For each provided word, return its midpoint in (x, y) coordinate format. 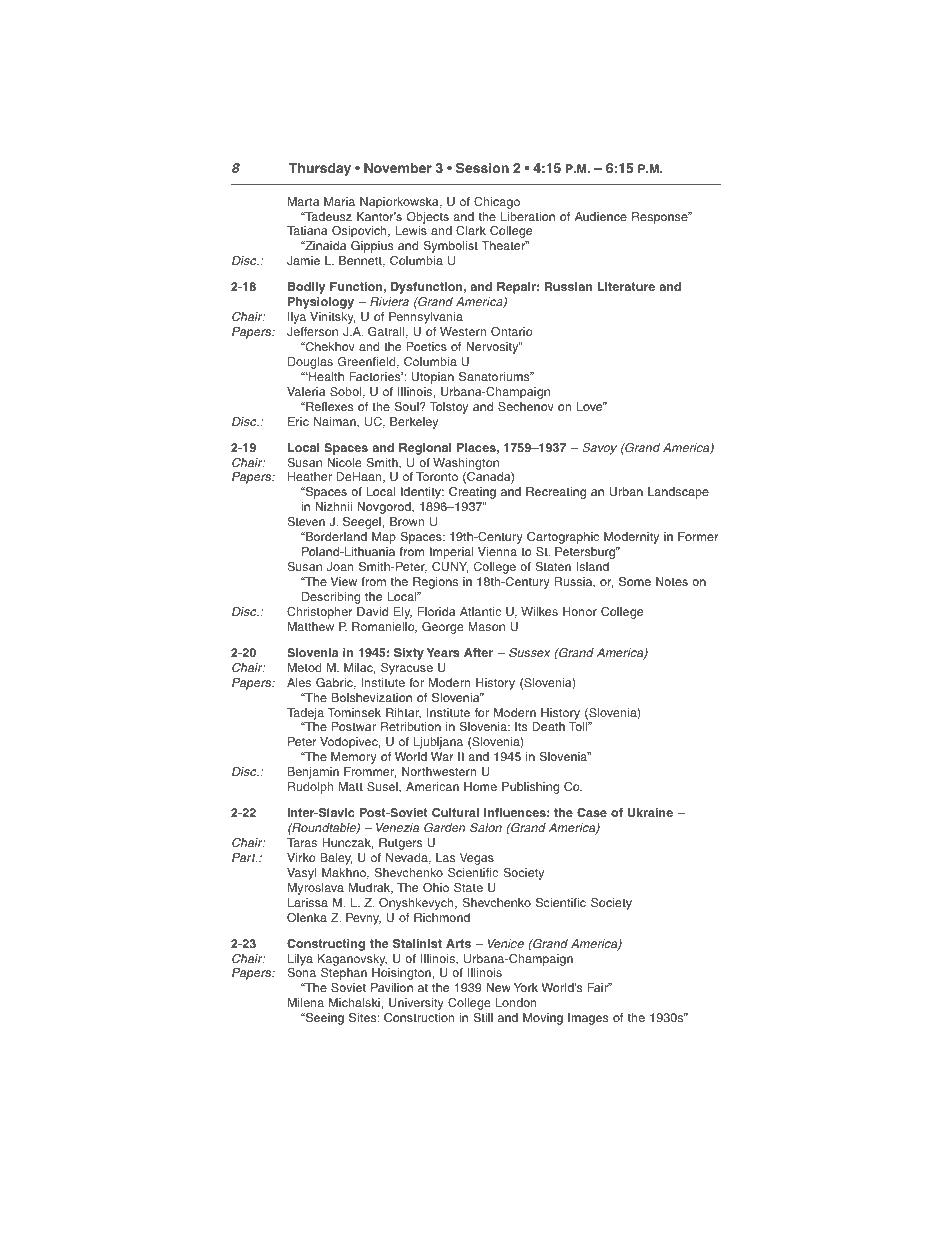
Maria (339, 201)
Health (325, 376)
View (343, 581)
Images (588, 1019)
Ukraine (650, 812)
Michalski (354, 1002)
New (498, 987)
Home (480, 786)
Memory (354, 758)
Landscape (678, 493)
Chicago (497, 203)
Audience (601, 216)
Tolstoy (449, 408)
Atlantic (480, 611)
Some (635, 582)
